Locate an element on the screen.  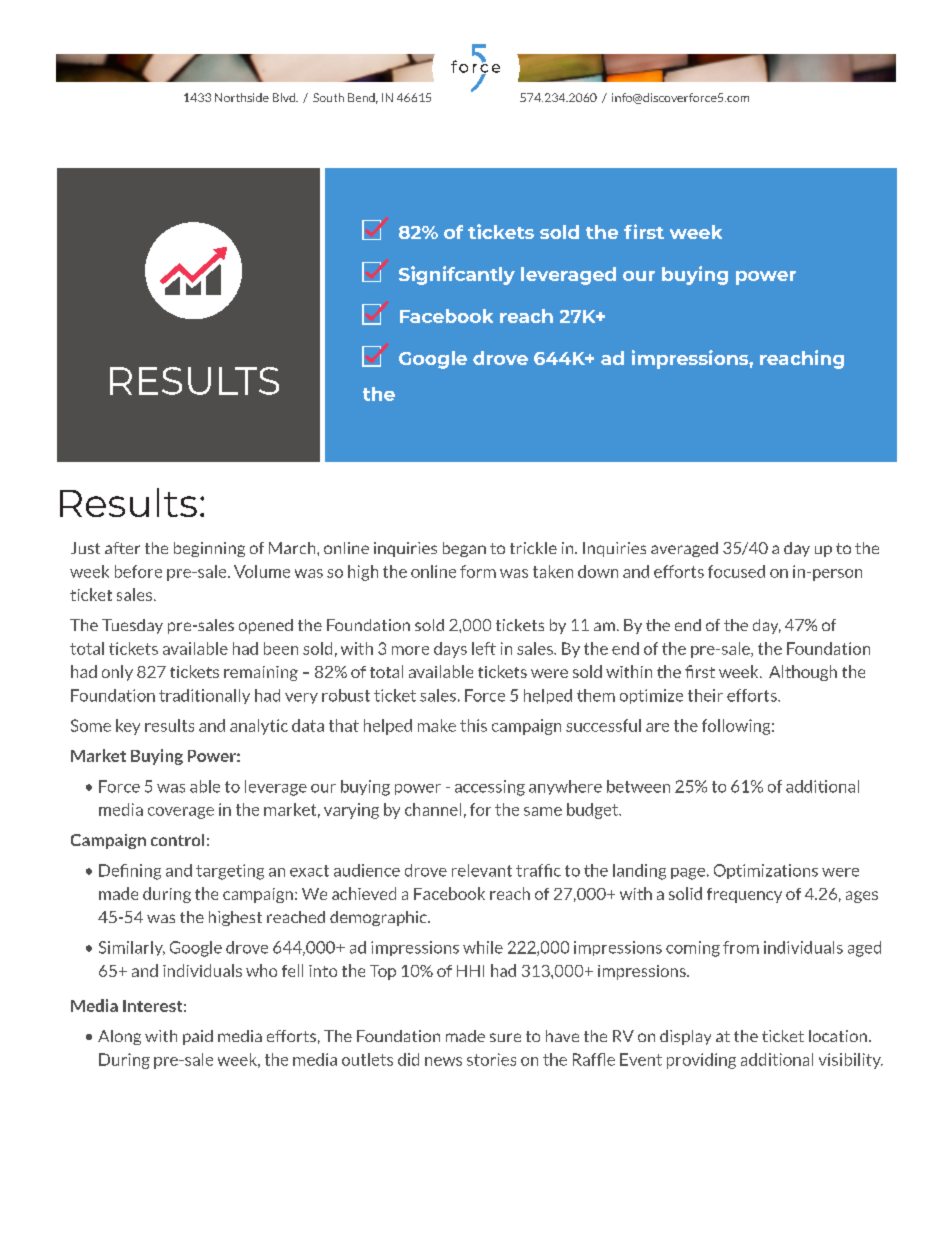
location is located at coordinates (838, 1036).
